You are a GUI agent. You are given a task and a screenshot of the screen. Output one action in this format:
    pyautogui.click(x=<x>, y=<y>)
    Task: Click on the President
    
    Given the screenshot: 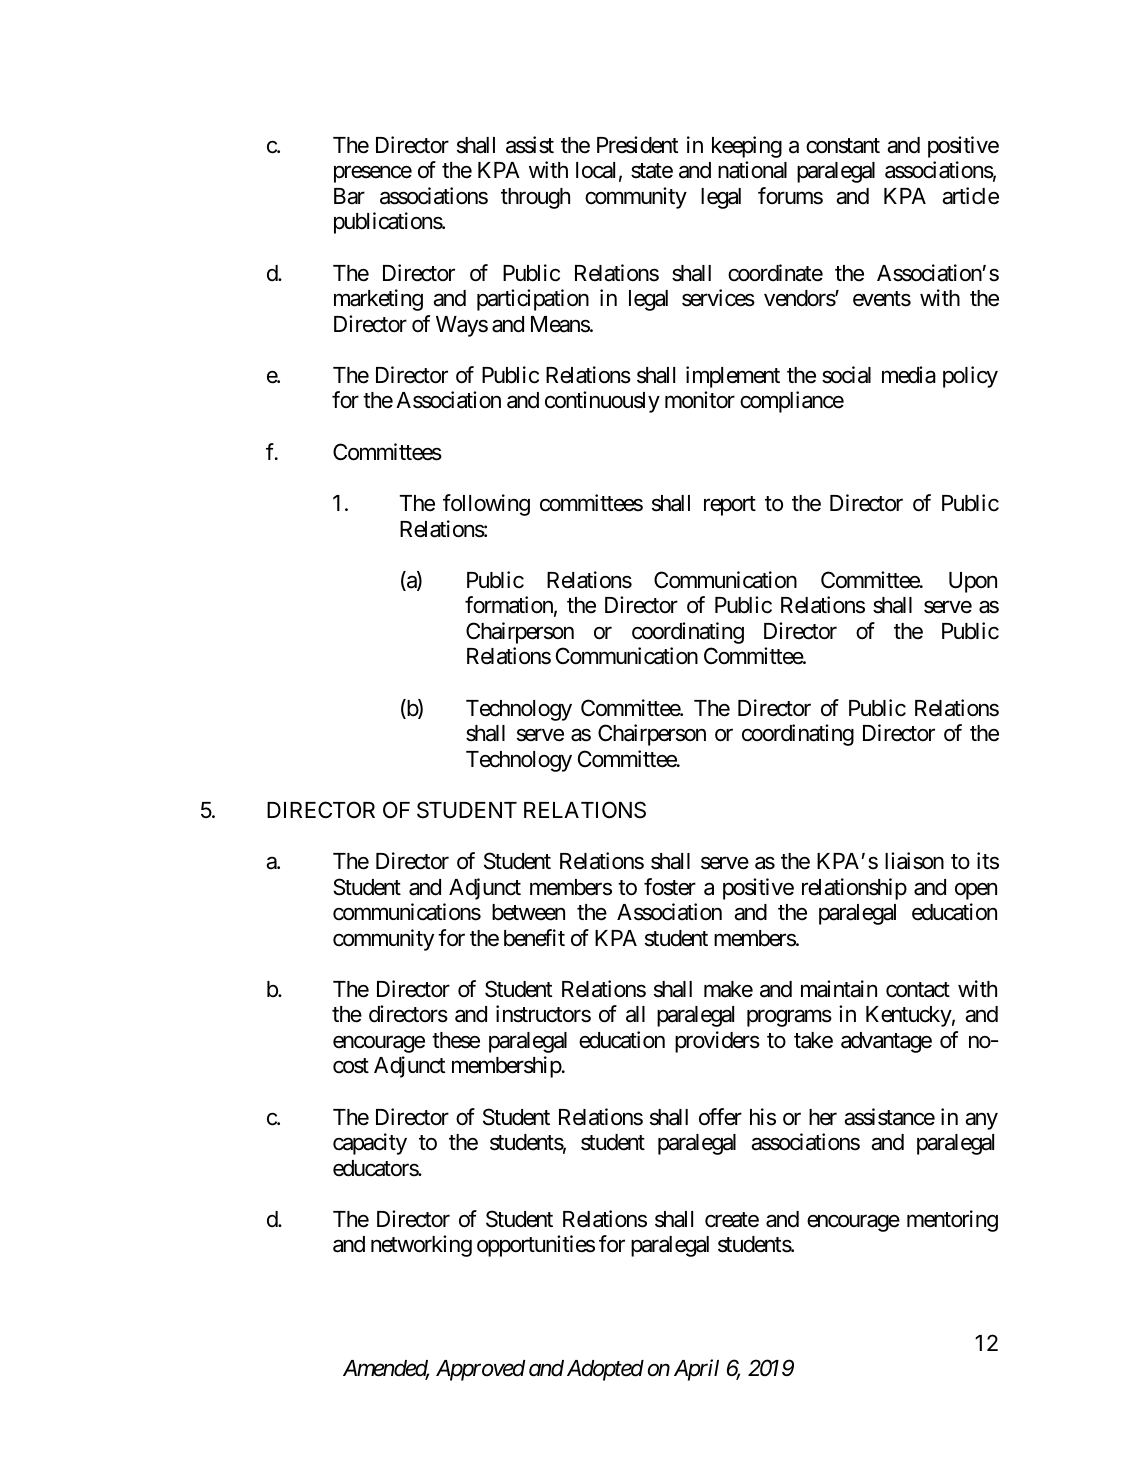 What is the action you would take?
    pyautogui.click(x=637, y=145)
